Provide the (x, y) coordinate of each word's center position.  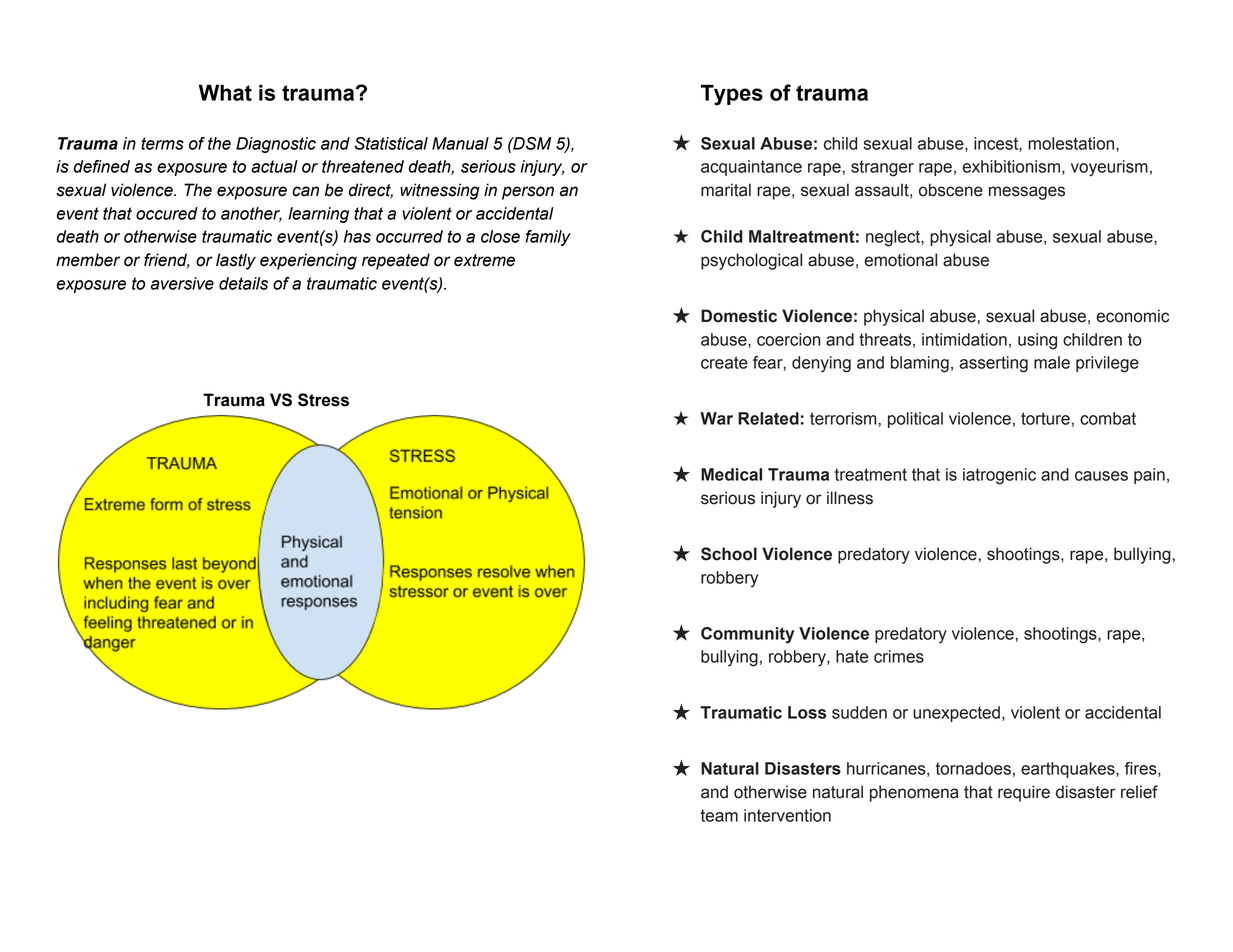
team (719, 815)
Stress (323, 400)
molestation (1072, 144)
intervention (787, 815)
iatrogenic (999, 476)
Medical (731, 474)
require (1024, 793)
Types (732, 95)
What (225, 92)
